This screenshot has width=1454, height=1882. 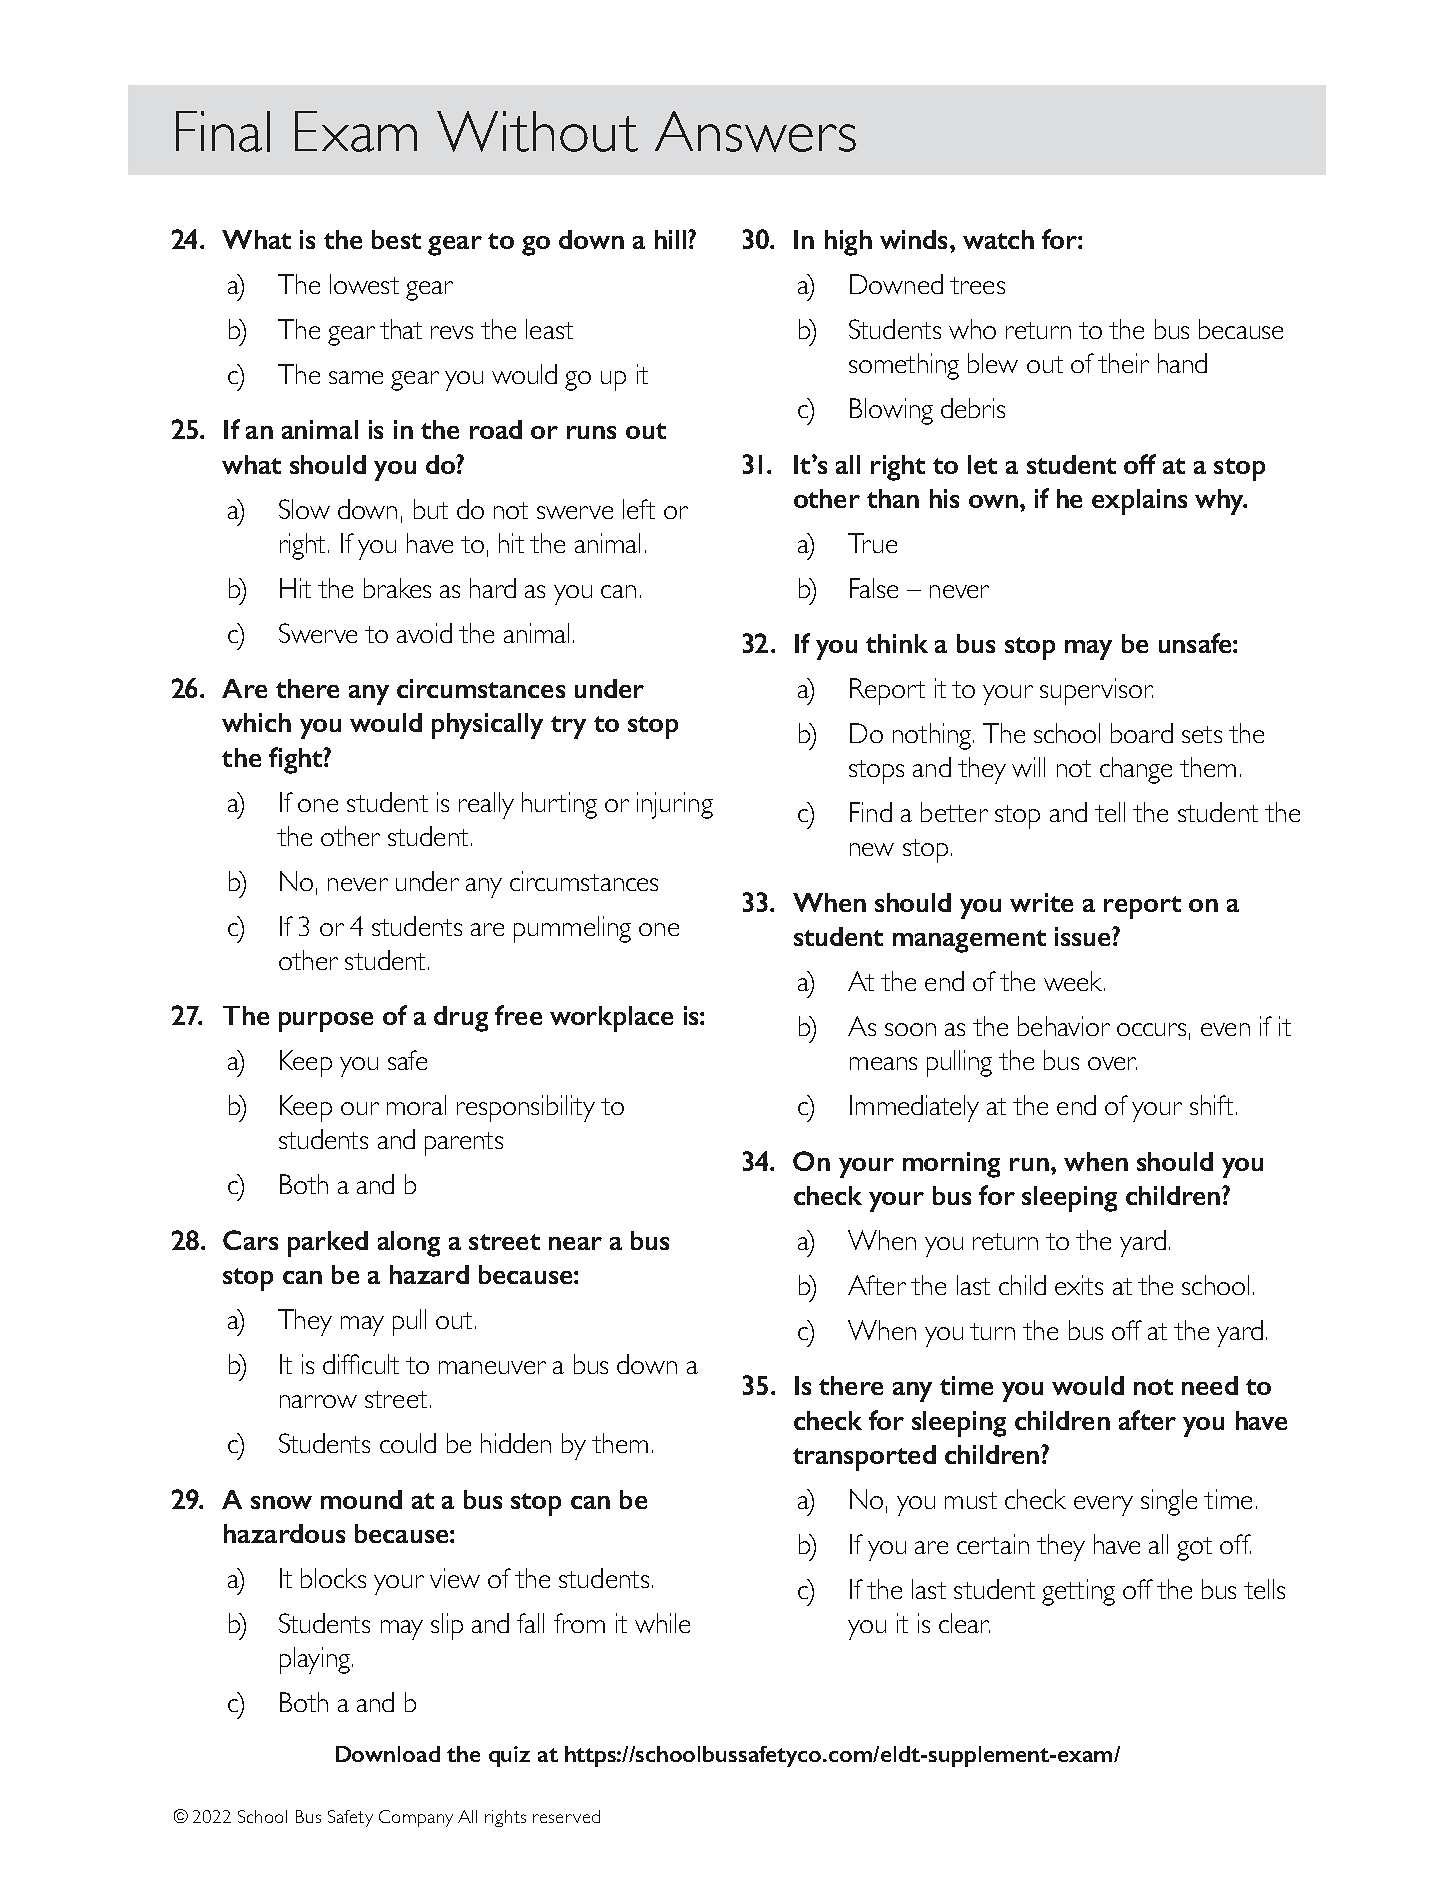 I want to click on workplace, so click(x=611, y=1019).
